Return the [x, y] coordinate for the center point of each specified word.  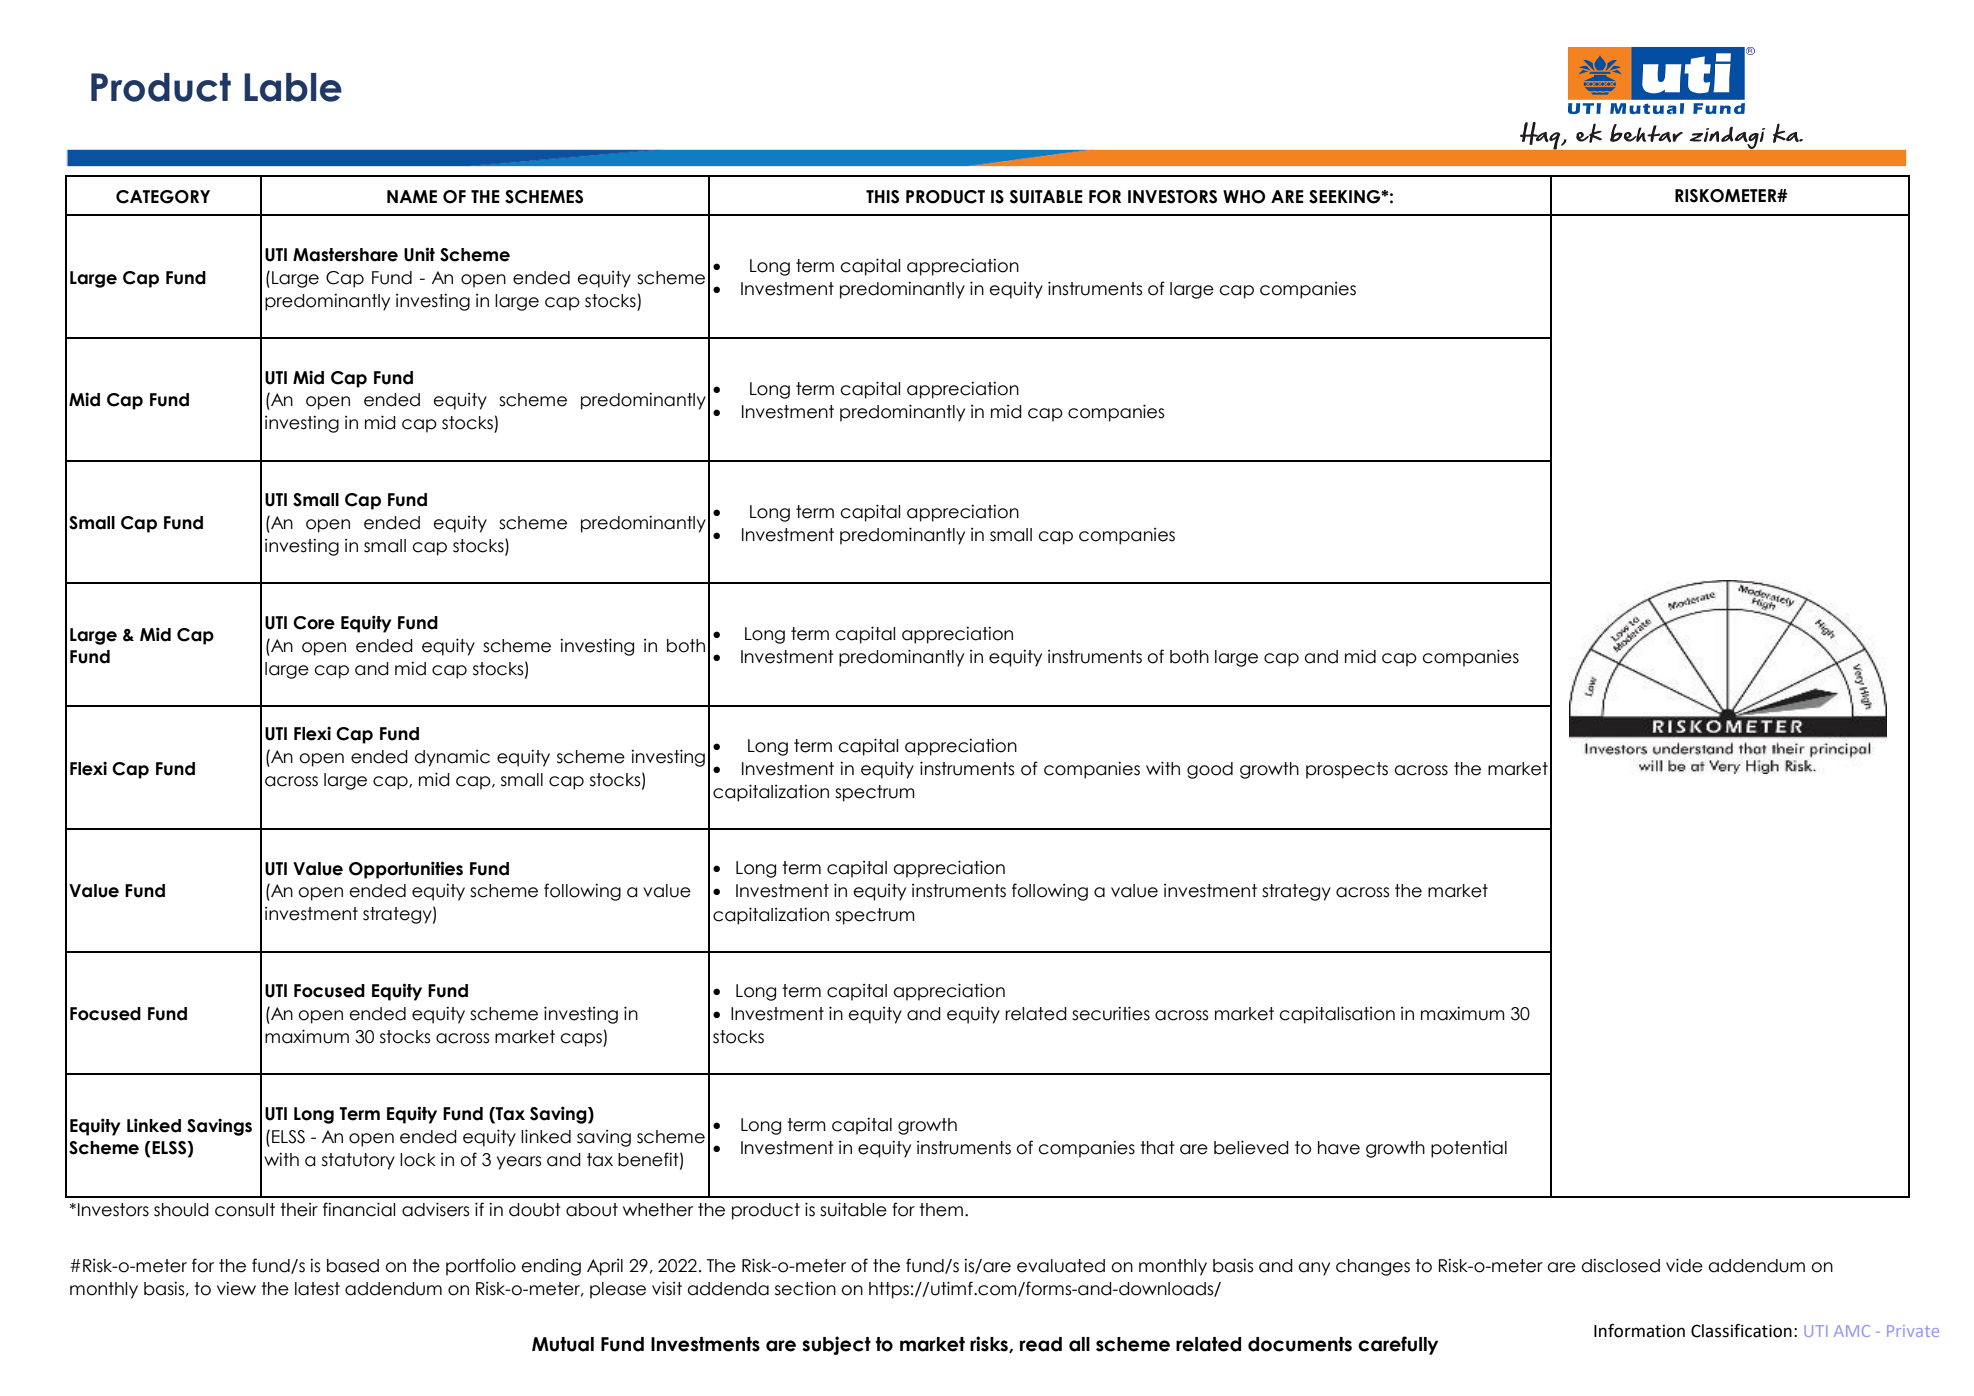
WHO [1244, 197]
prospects [1347, 770]
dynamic [452, 758]
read [1041, 1344]
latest [317, 1289]
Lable [293, 87]
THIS [882, 197]
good [1210, 770]
